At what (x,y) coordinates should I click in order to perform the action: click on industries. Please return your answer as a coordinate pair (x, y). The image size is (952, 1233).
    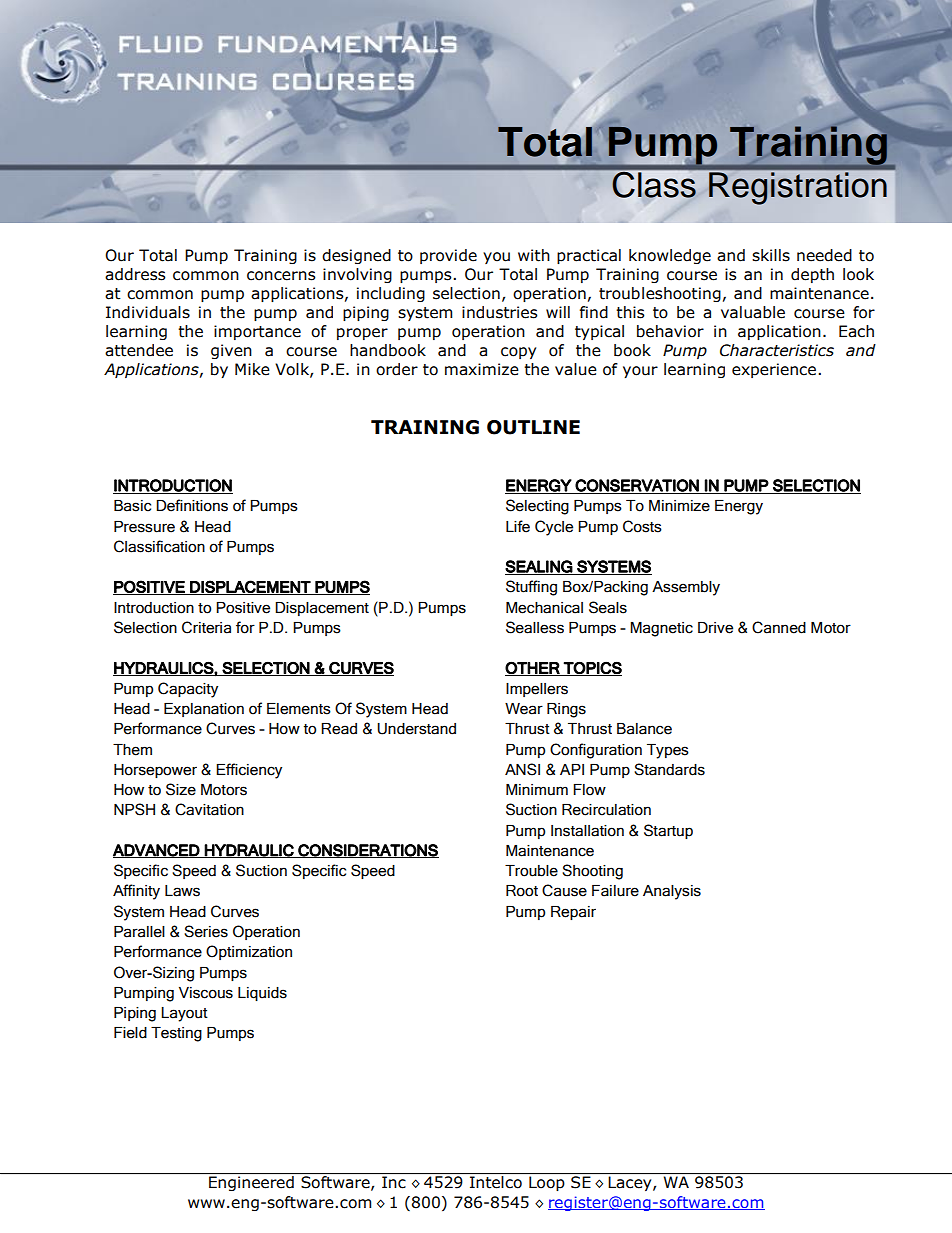
    Looking at the image, I should click on (500, 312).
